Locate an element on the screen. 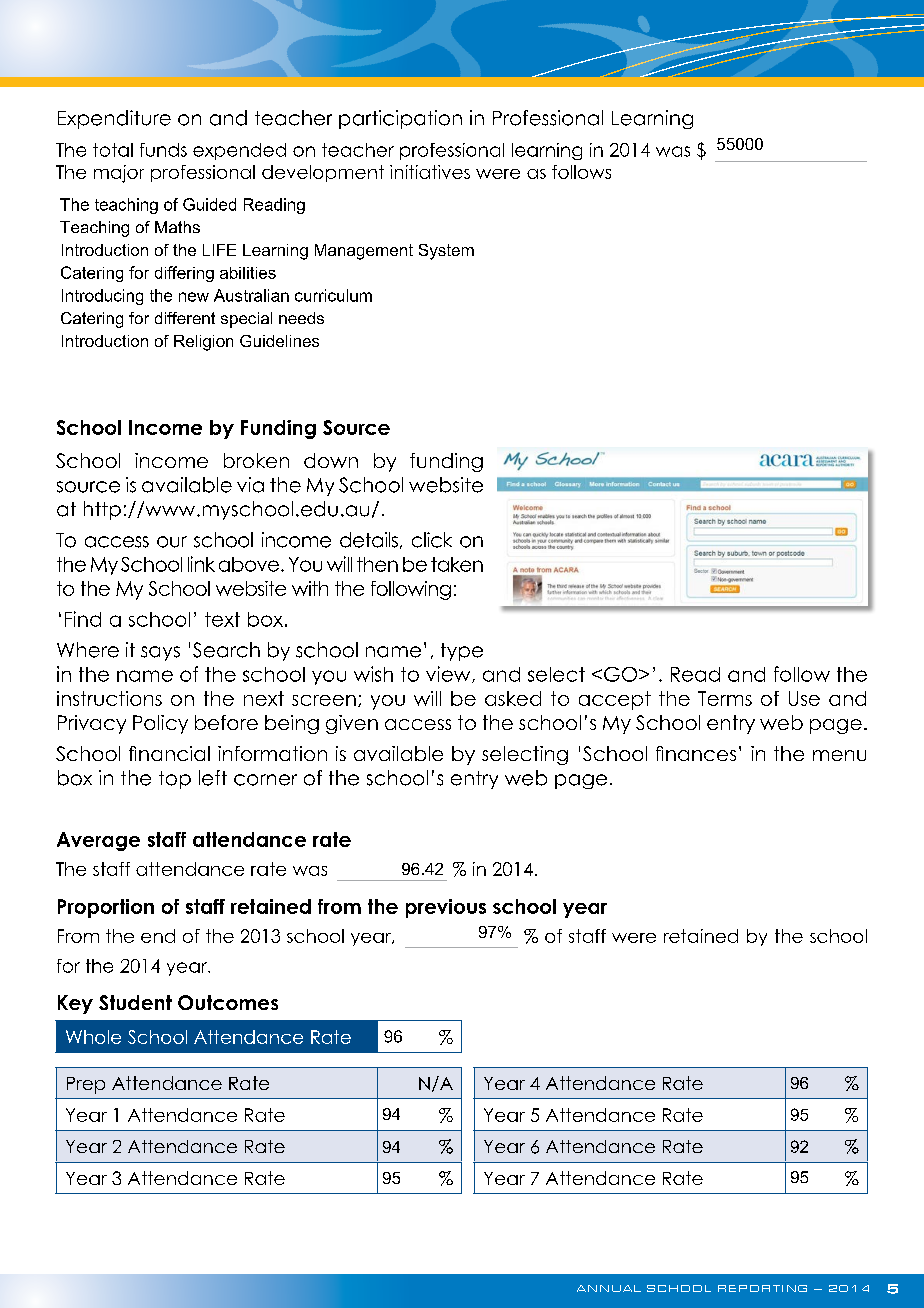 This screenshot has height=1308, width=924. down is located at coordinates (331, 460).
